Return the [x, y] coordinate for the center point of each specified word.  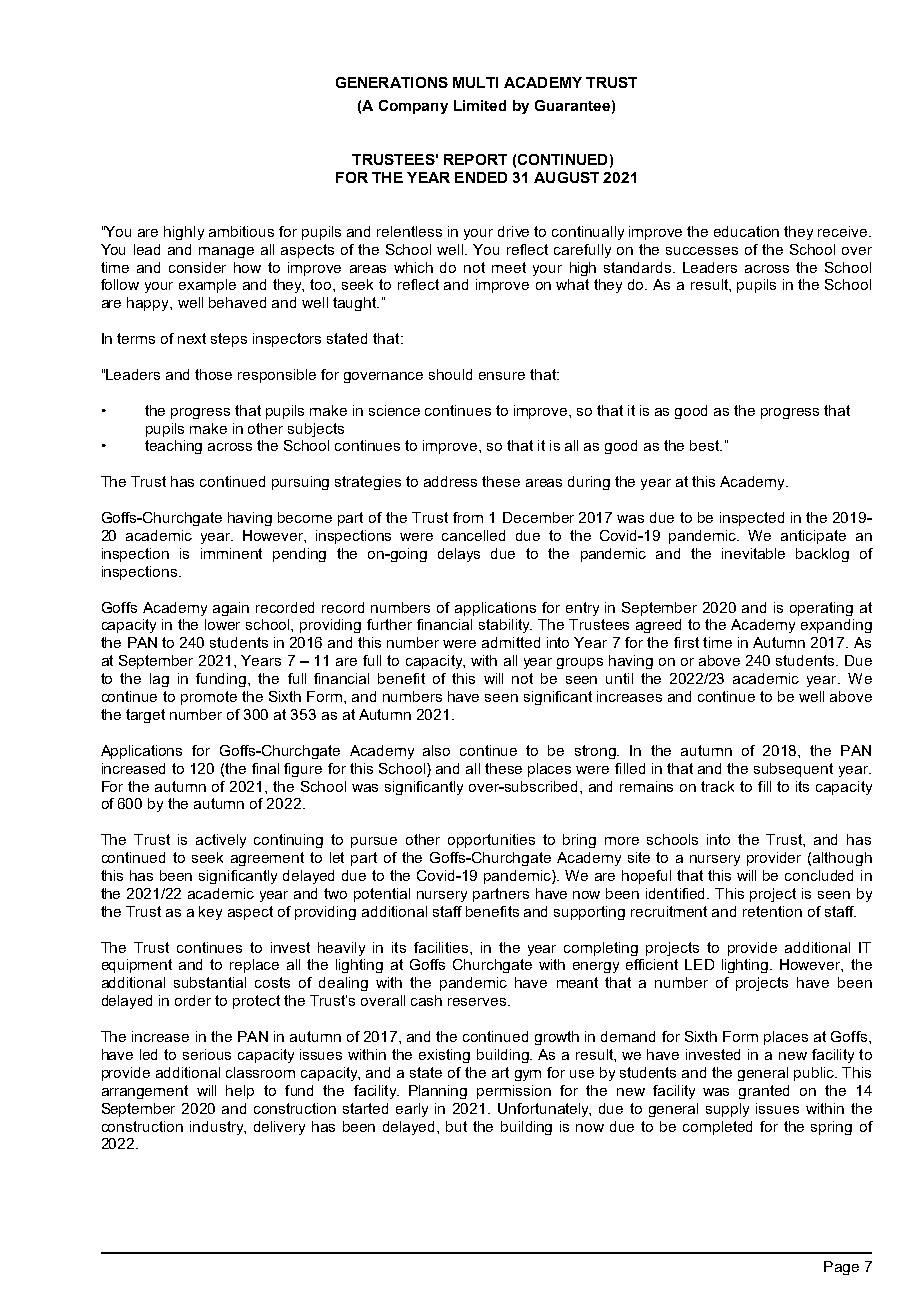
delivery [279, 1128]
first [686, 642]
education [746, 231]
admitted [511, 642]
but [456, 1126]
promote [209, 698]
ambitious [241, 231]
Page [841, 1268]
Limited [480, 105]
